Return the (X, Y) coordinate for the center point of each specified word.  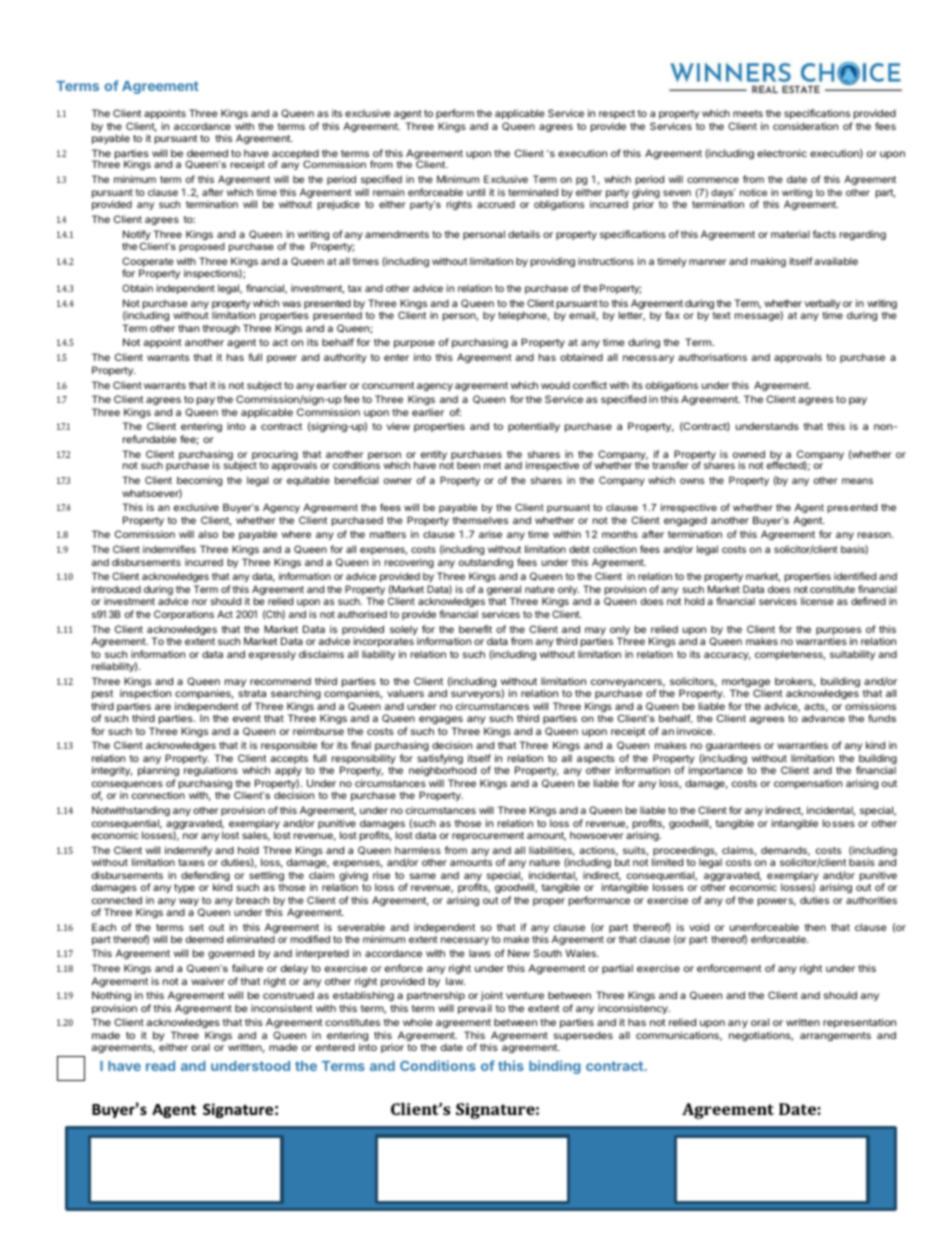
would (555, 385)
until (476, 192)
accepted (295, 155)
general (504, 591)
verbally (823, 305)
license (817, 601)
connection (158, 795)
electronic (782, 153)
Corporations (184, 615)
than (188, 328)
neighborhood (442, 771)
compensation (808, 784)
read (160, 1066)
